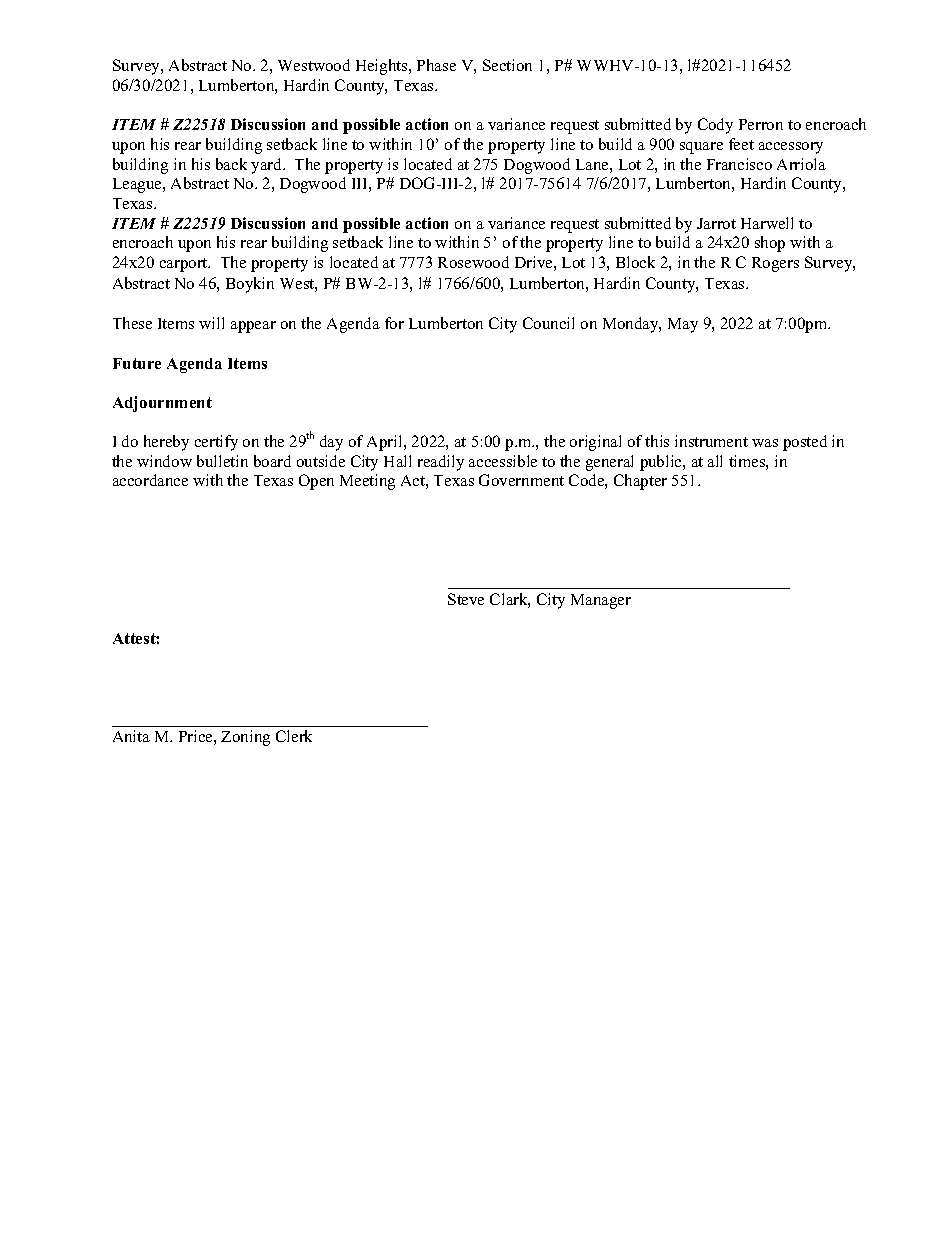  I want to click on April, so click(386, 443).
